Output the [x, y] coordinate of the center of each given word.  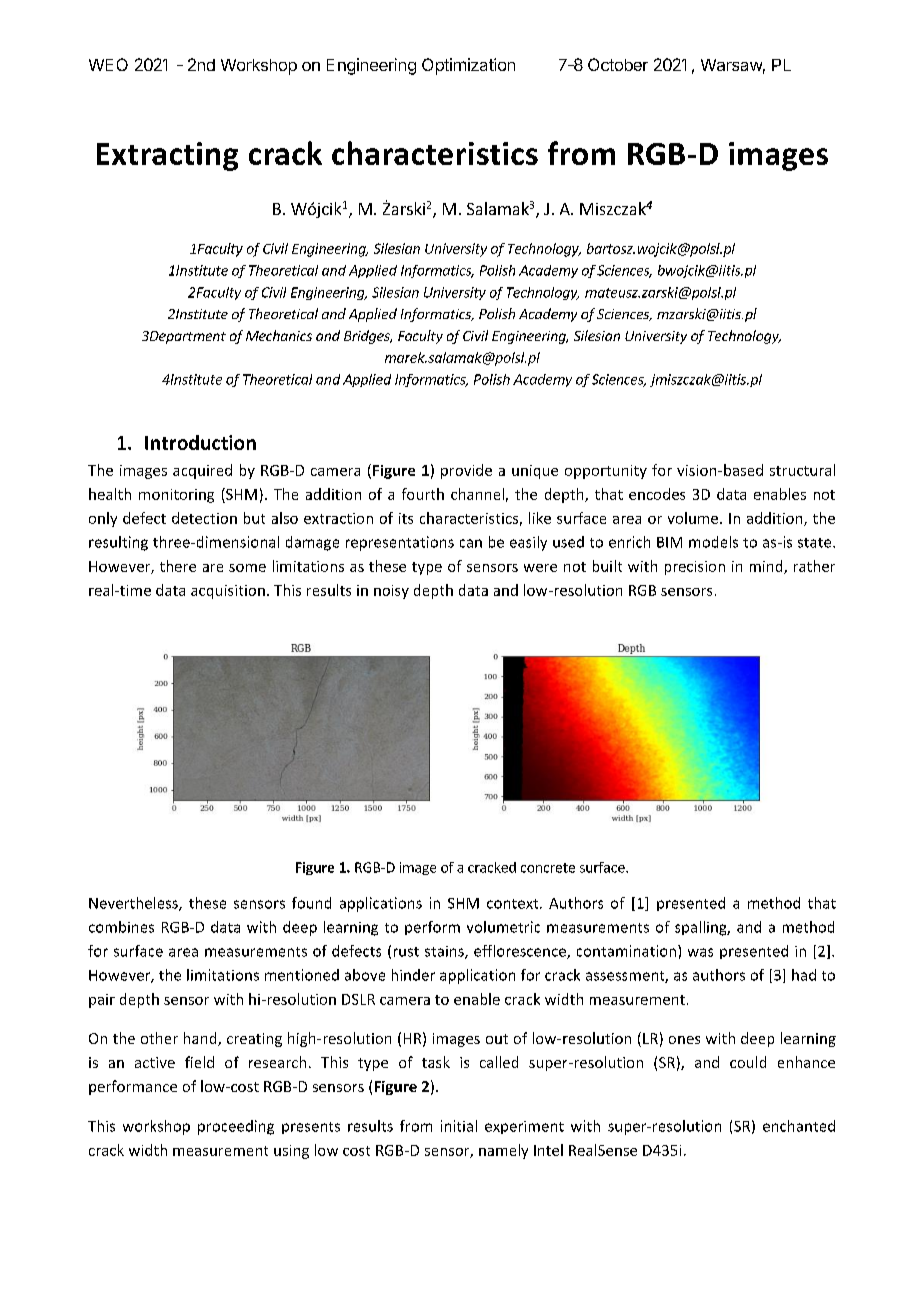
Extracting [167, 156]
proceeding [236, 1127]
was [700, 952]
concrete [548, 868]
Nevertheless [134, 904]
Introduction [200, 442]
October [618, 64]
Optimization [468, 66]
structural [802, 470]
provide [466, 471]
